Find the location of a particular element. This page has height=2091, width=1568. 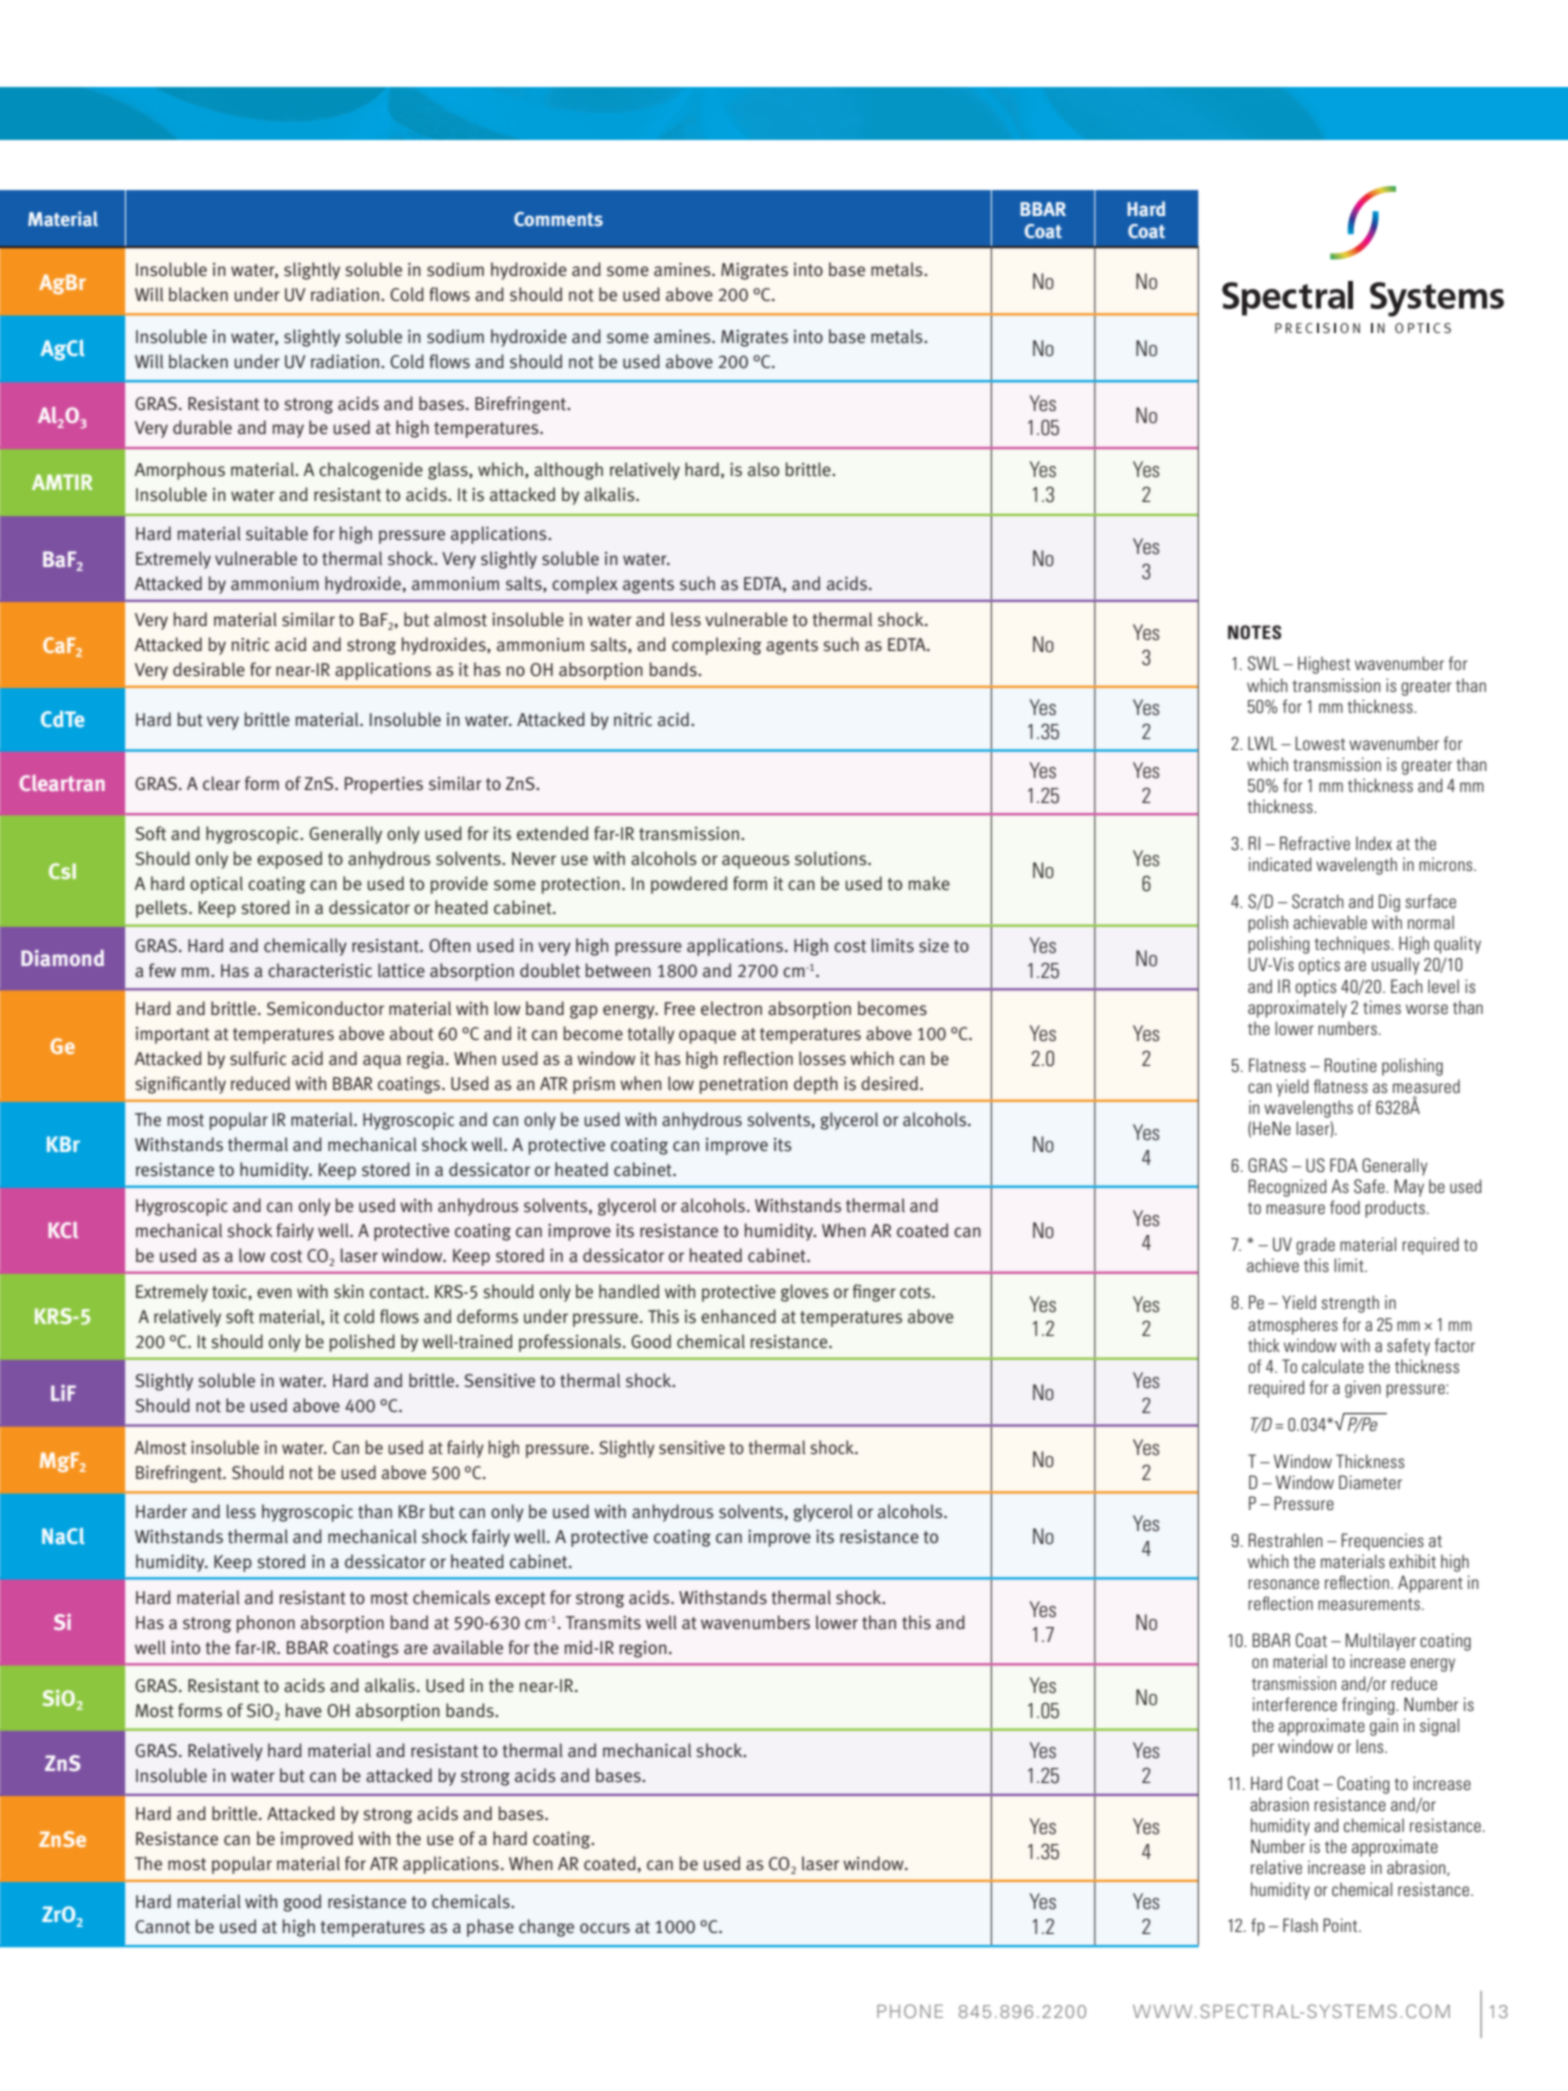

durable is located at coordinates (202, 427).
